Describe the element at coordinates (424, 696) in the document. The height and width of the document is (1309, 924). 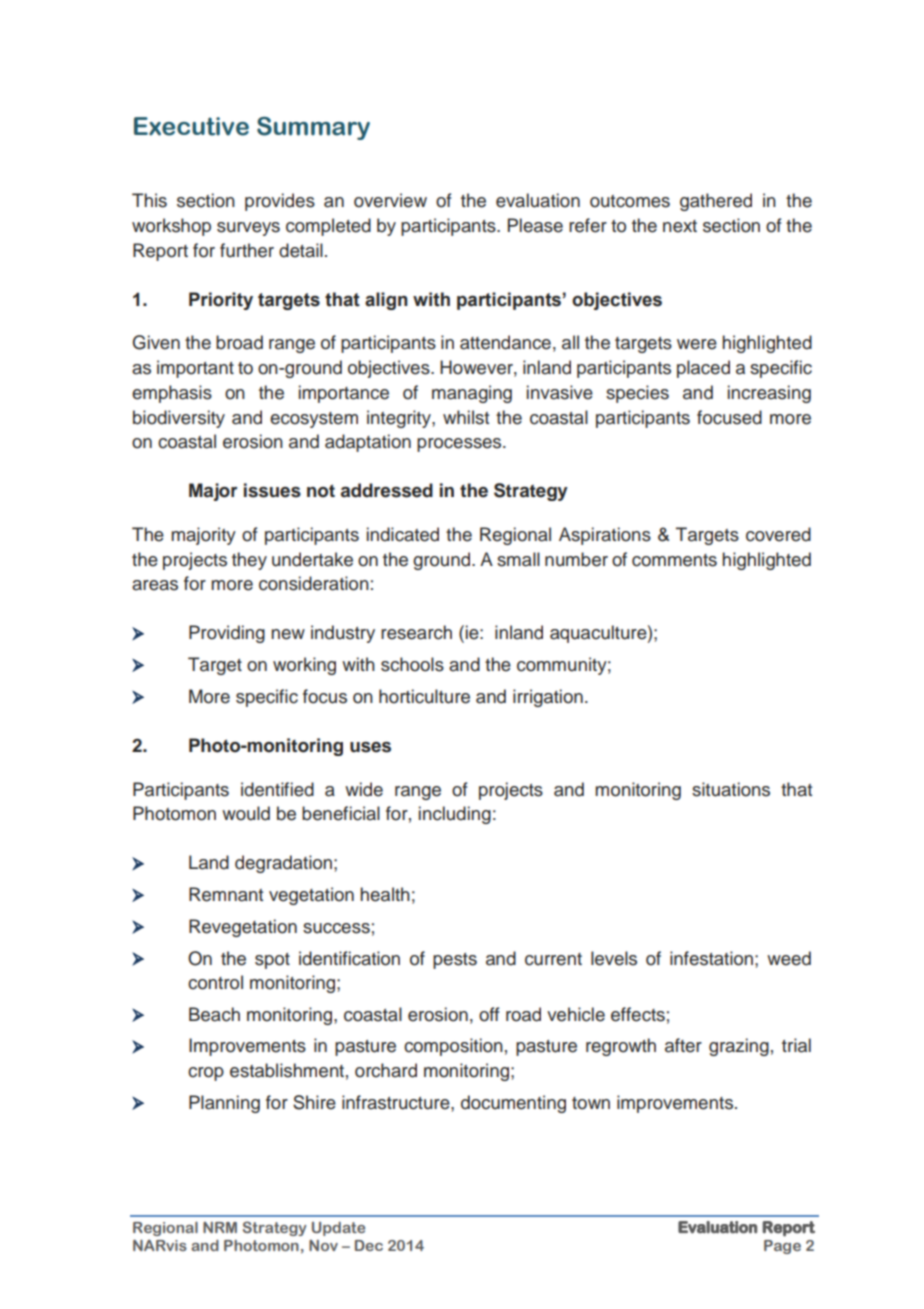
I see `horticulture` at that location.
